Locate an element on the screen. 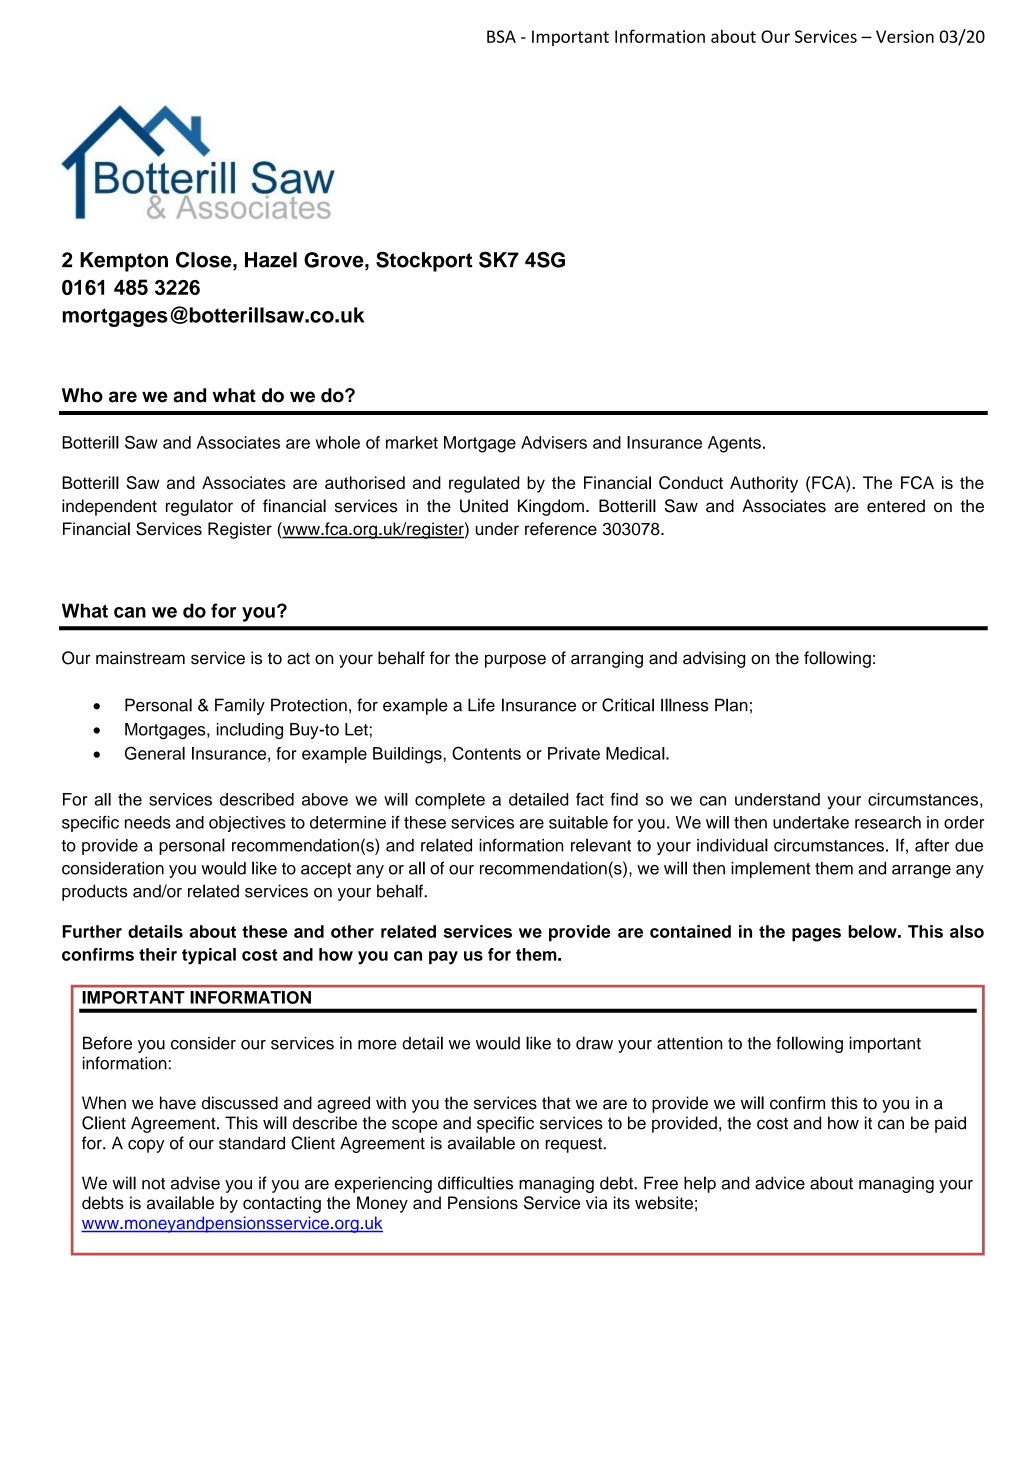  Version is located at coordinates (905, 36).
